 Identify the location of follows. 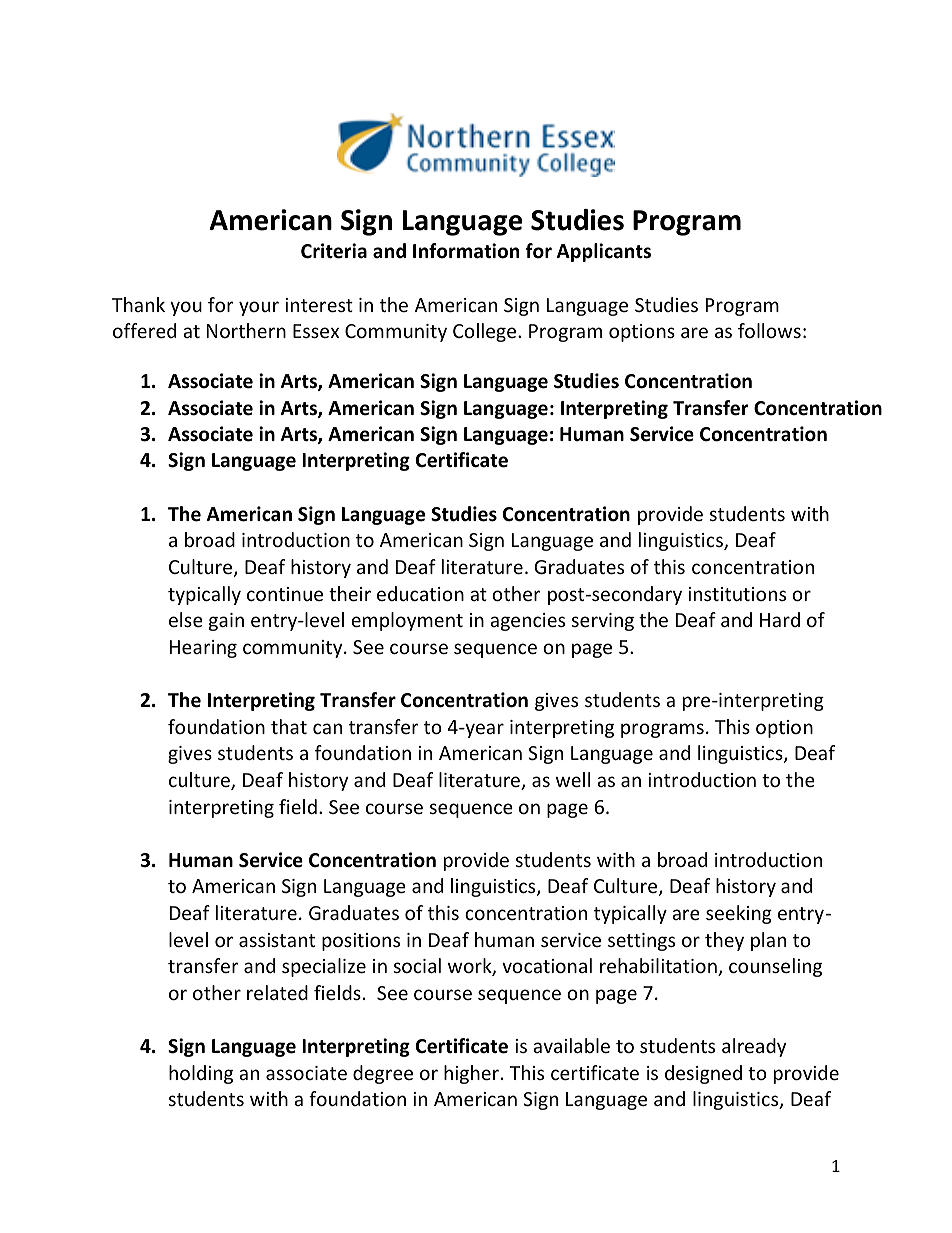
(769, 330).
